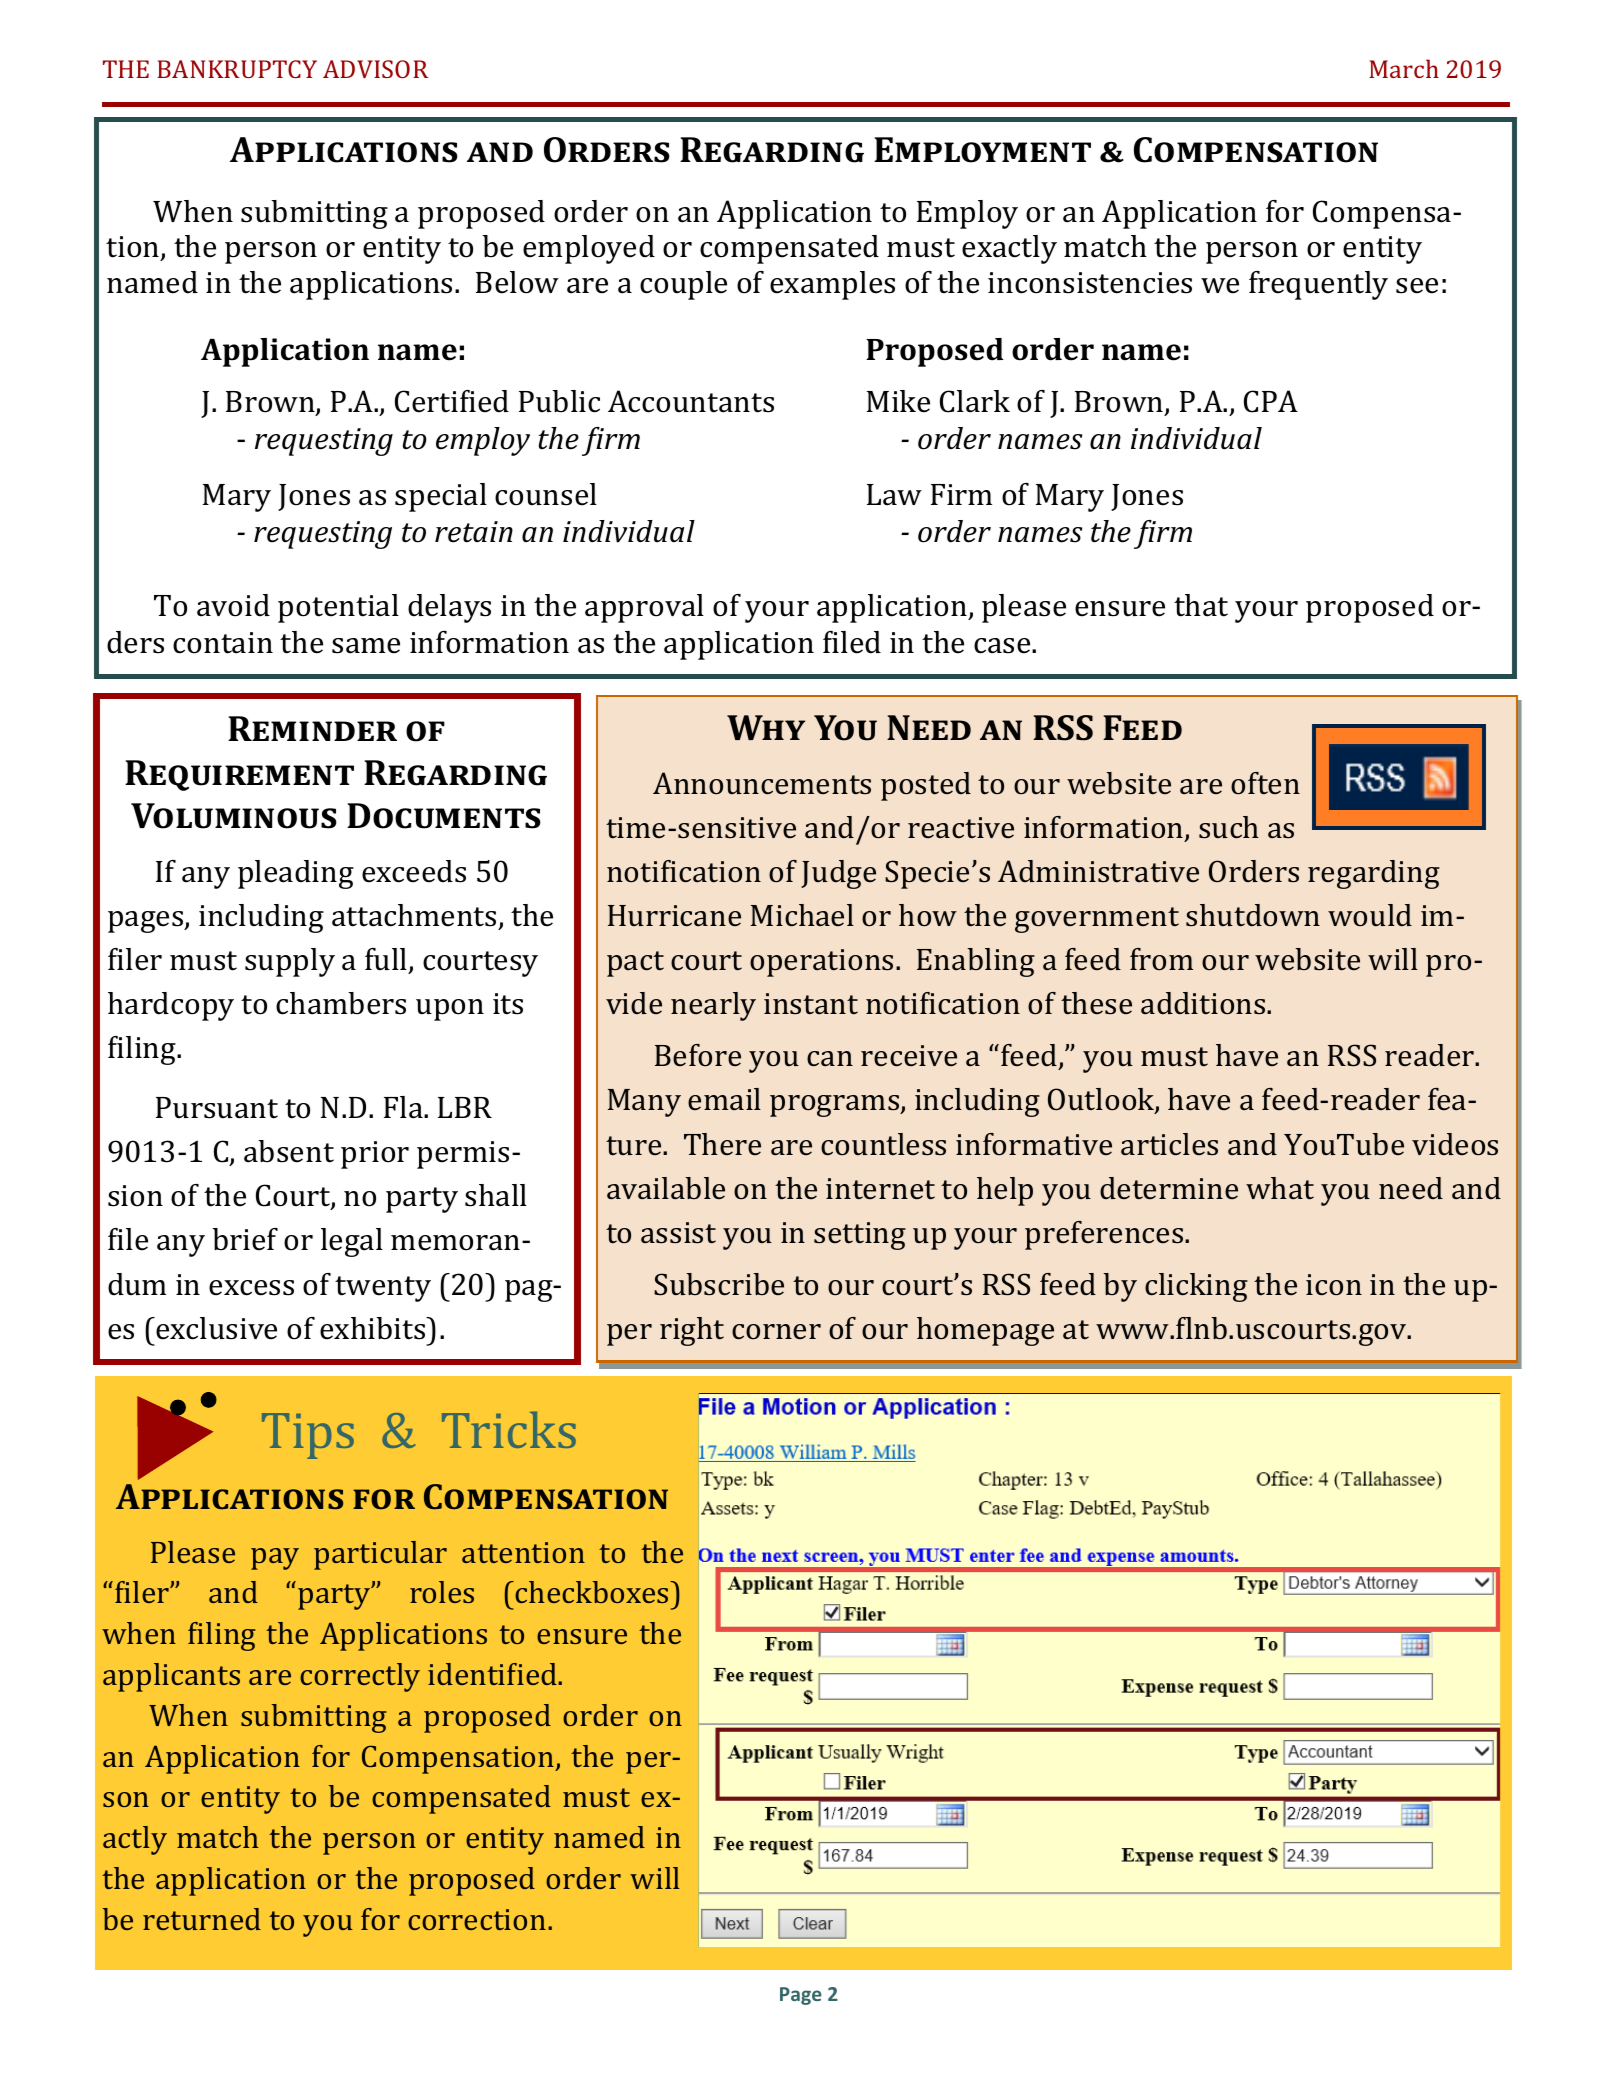 The width and height of the screenshot is (1612, 2086). I want to click on examples, so click(832, 285).
